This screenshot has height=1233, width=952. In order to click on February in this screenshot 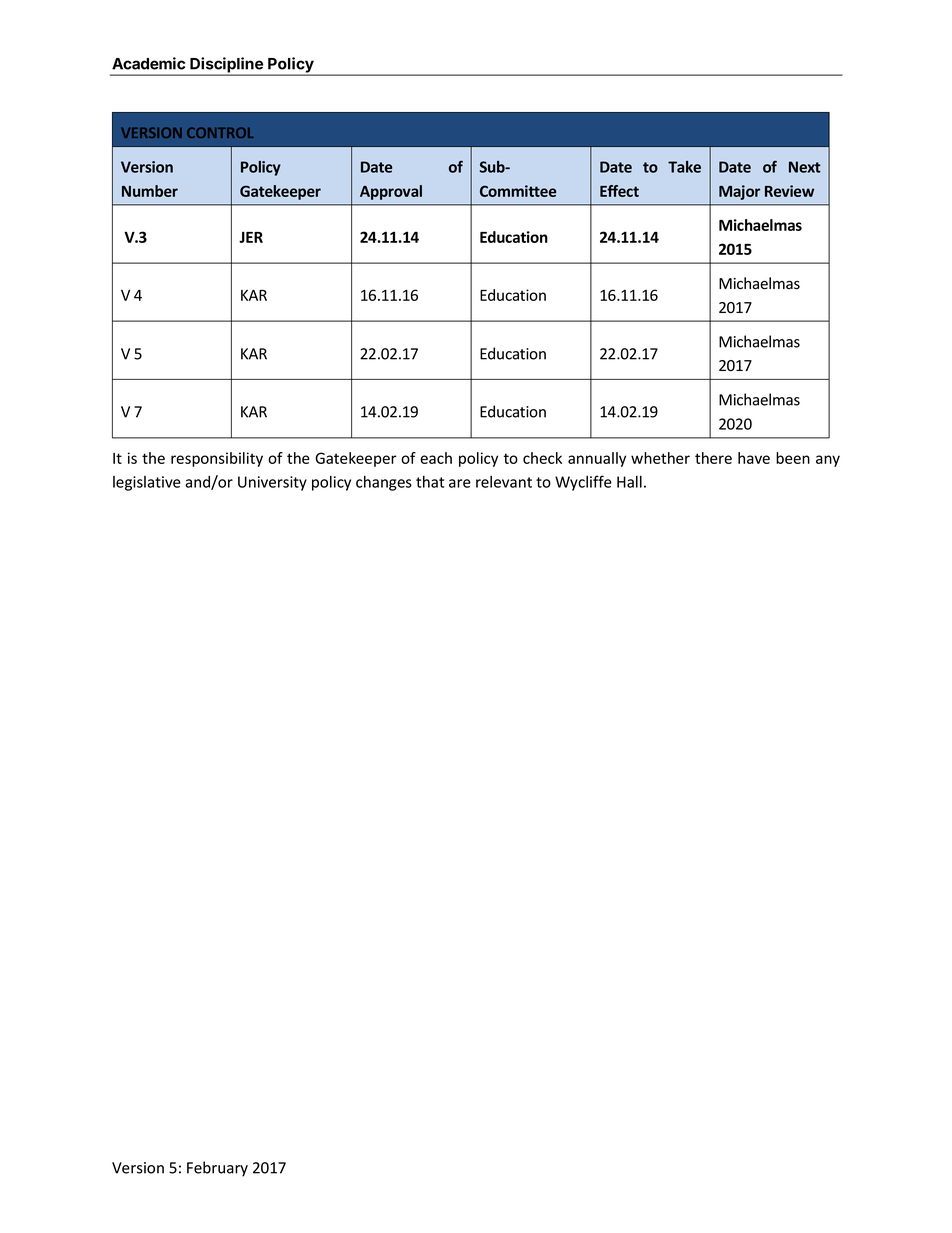, I will do `click(217, 1169)`.
